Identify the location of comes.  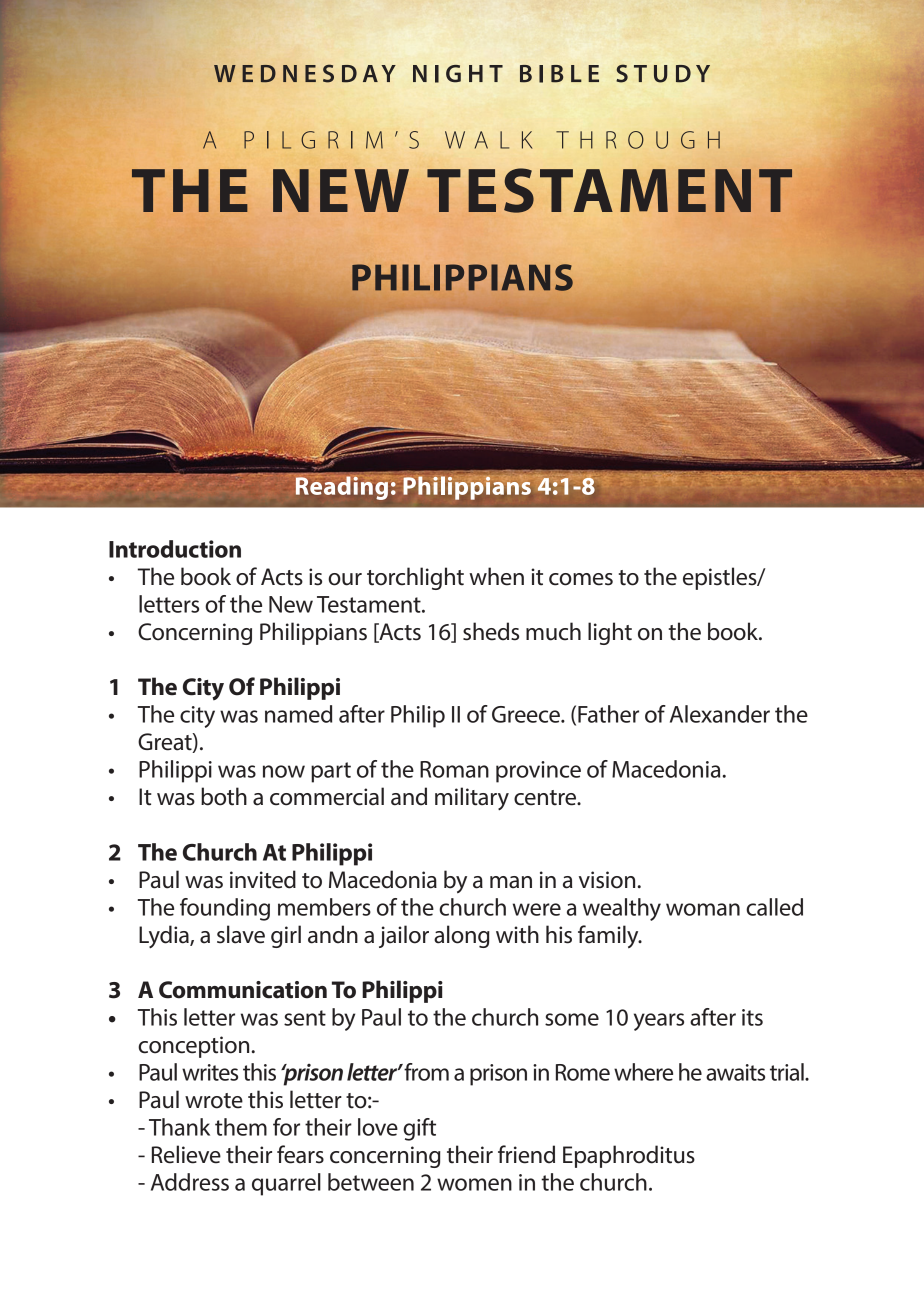
(581, 579).
